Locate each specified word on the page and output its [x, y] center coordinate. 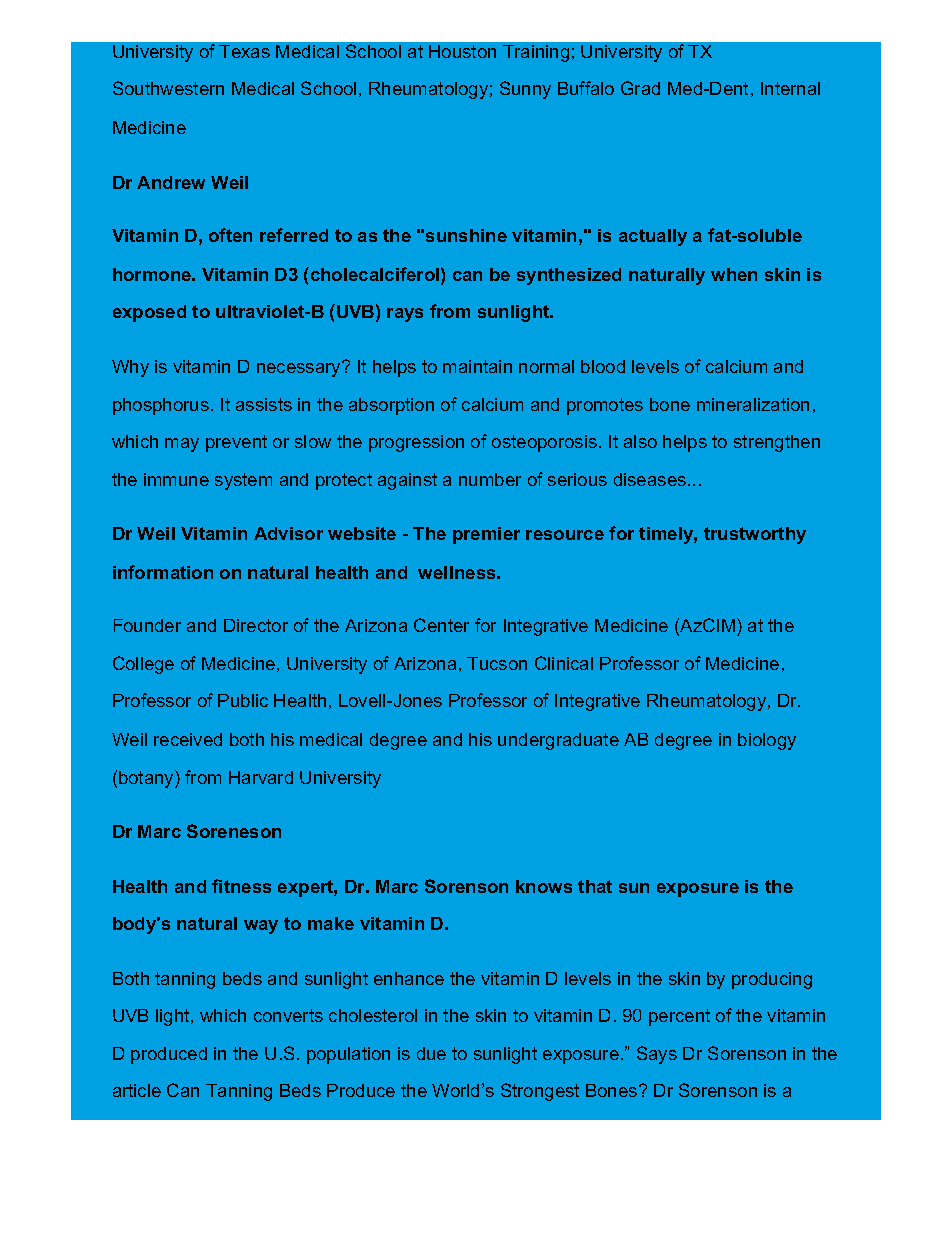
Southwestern [168, 88]
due [431, 1053]
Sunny [525, 90]
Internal [790, 88]
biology [767, 741]
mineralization [753, 404]
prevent [236, 443]
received [188, 739]
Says [657, 1055]
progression [416, 443]
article [137, 1090]
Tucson [497, 663]
